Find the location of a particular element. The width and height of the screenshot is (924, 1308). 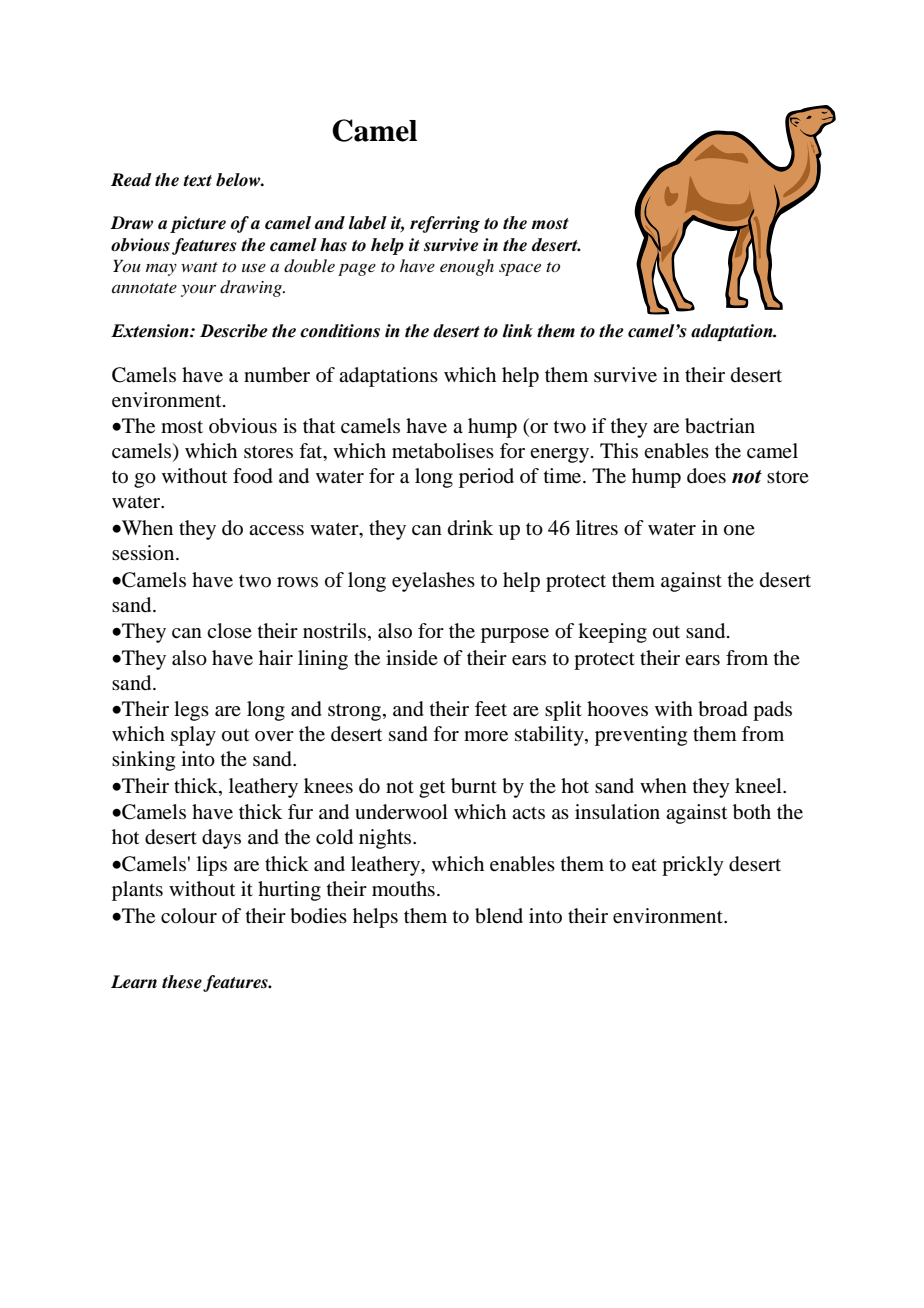

one is located at coordinates (739, 530).
